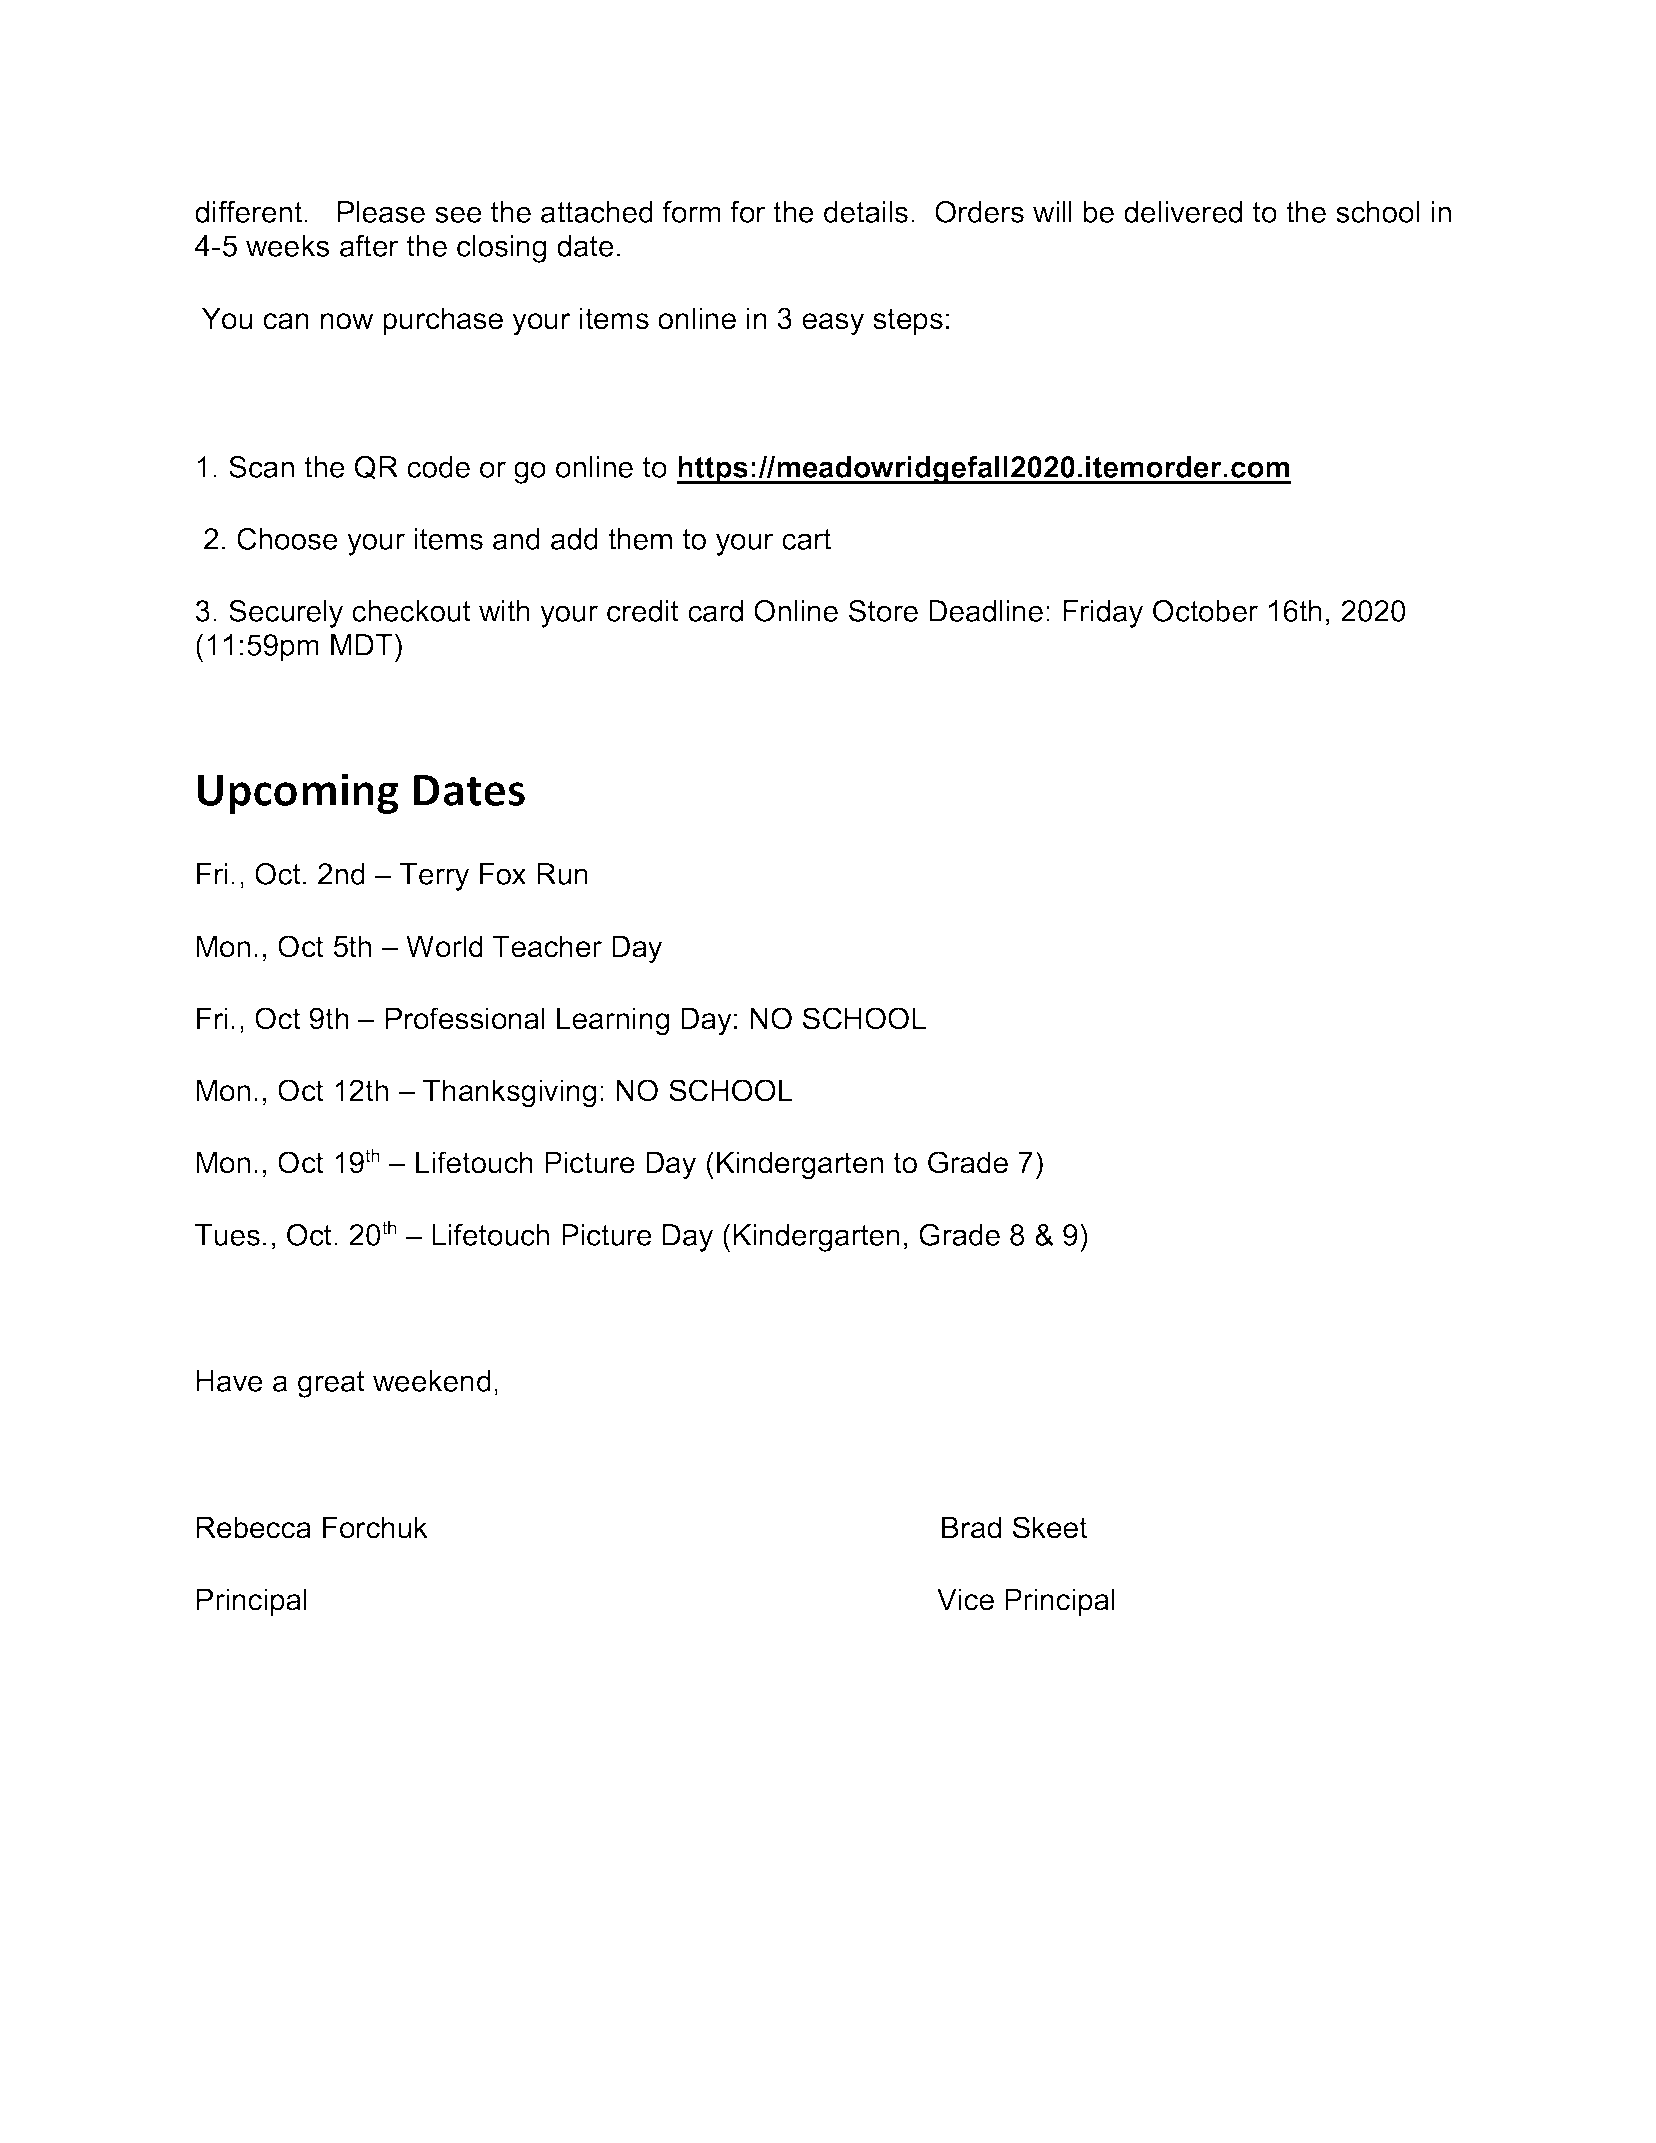  What do you see at coordinates (715, 611) in the image?
I see `card` at bounding box center [715, 611].
